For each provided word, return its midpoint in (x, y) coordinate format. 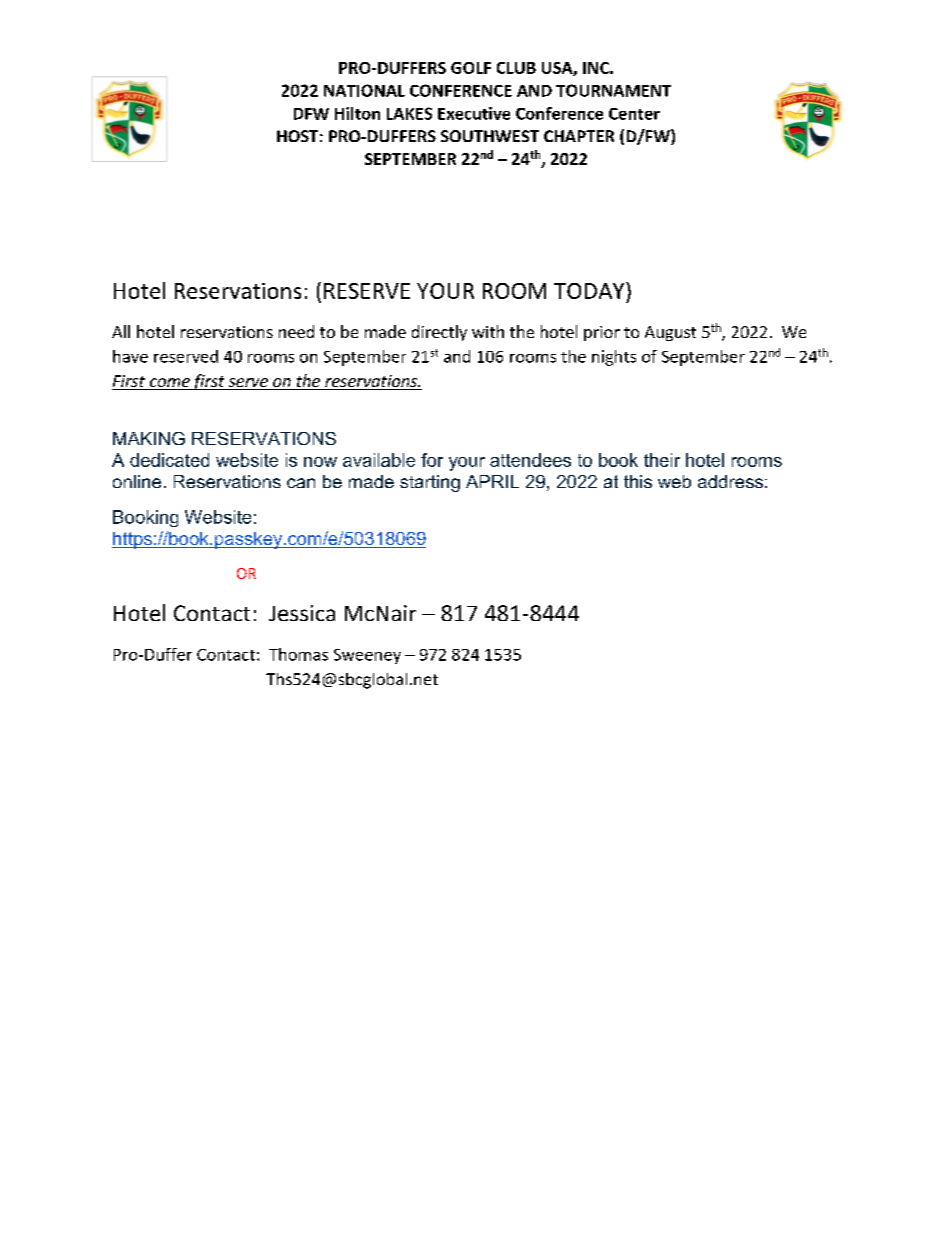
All (121, 331)
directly (439, 333)
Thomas (298, 654)
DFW (311, 114)
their (662, 460)
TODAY (590, 290)
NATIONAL (364, 90)
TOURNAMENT (613, 90)
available (379, 460)
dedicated (169, 460)
